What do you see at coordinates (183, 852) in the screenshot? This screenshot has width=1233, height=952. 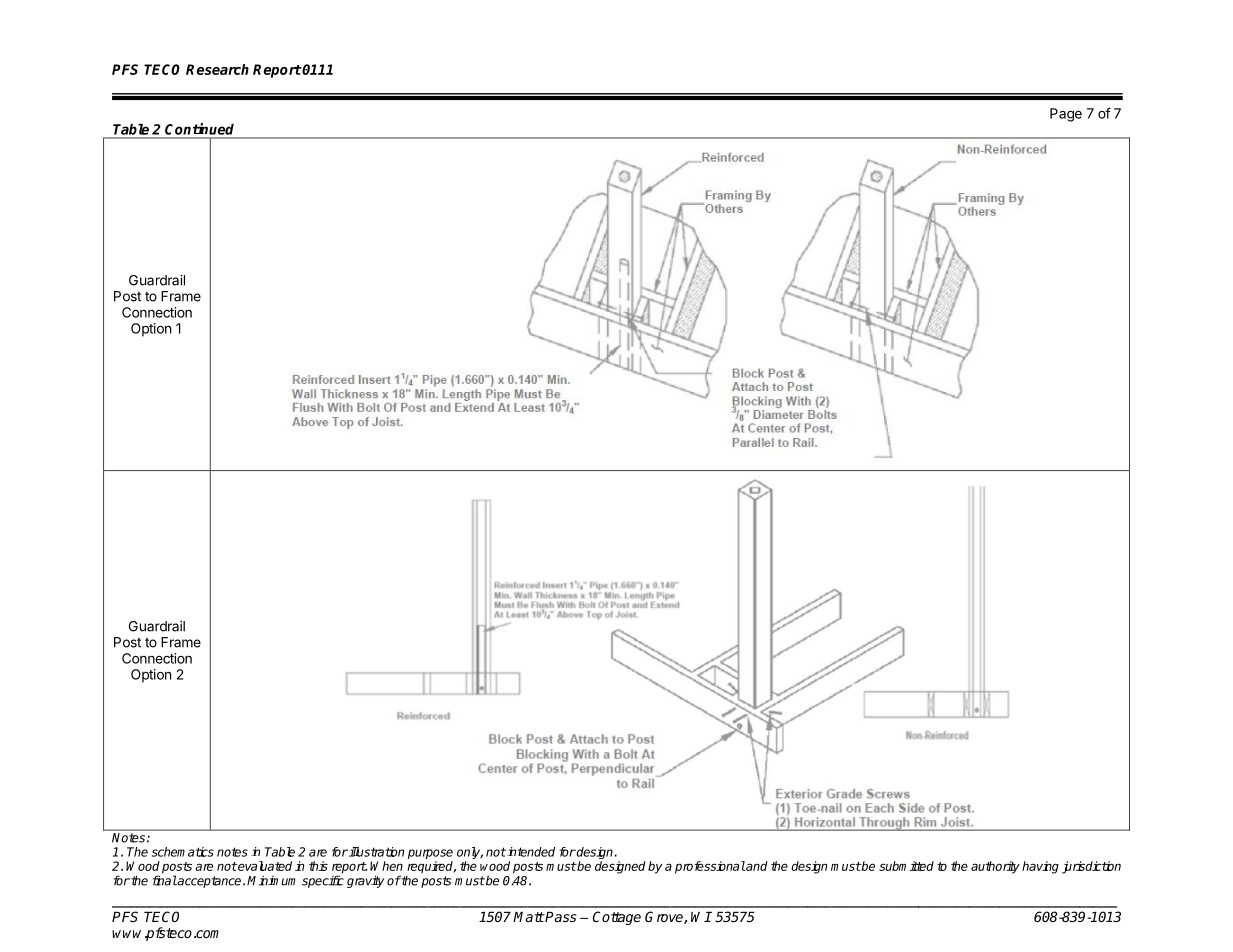 I see `schematics` at bounding box center [183, 852].
